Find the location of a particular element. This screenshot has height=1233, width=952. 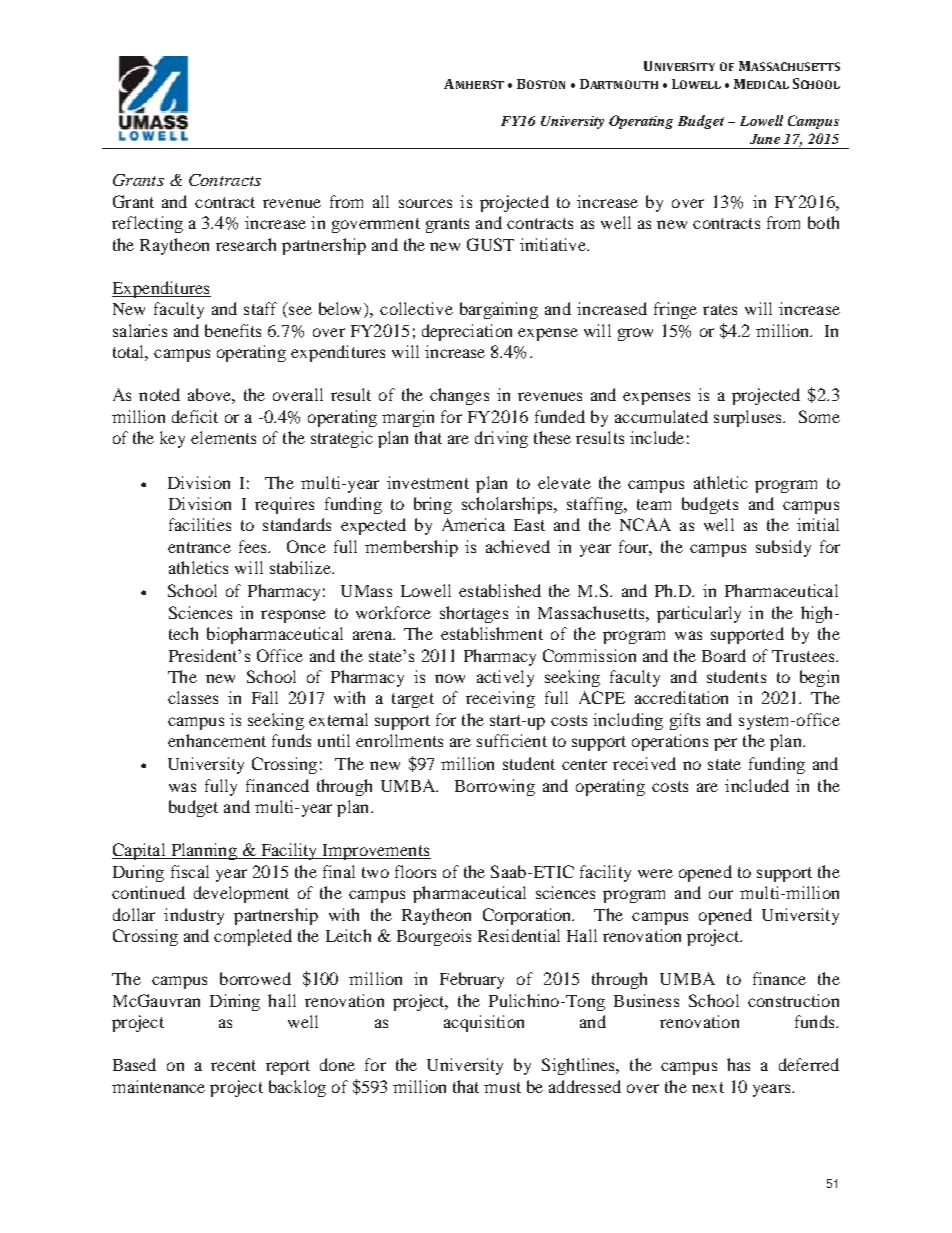

recent is located at coordinates (233, 1065).
